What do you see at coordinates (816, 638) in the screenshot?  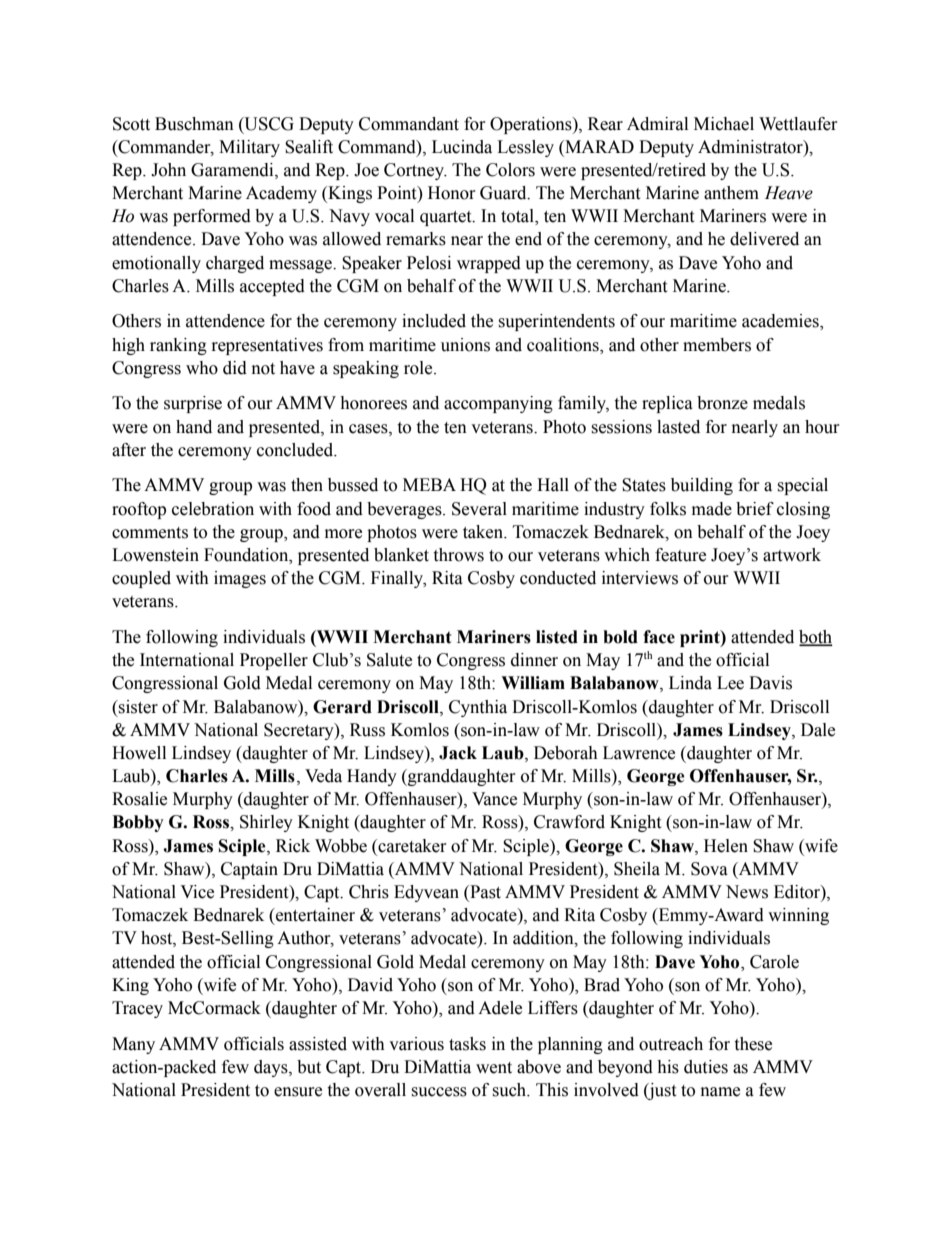 I see `both` at bounding box center [816, 638].
